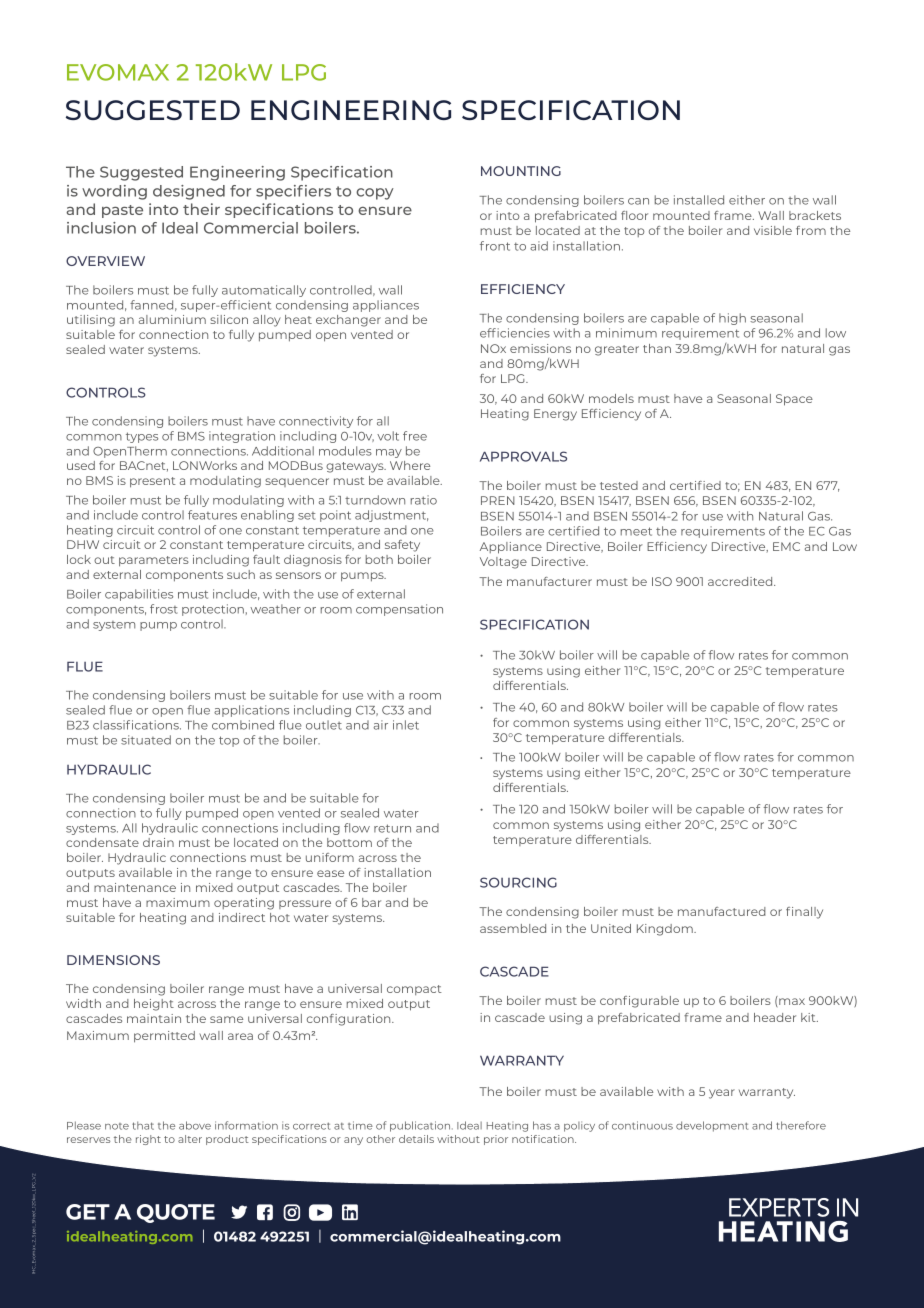 The width and height of the screenshot is (924, 1308). What do you see at coordinates (416, 1139) in the screenshot?
I see `details` at bounding box center [416, 1139].
